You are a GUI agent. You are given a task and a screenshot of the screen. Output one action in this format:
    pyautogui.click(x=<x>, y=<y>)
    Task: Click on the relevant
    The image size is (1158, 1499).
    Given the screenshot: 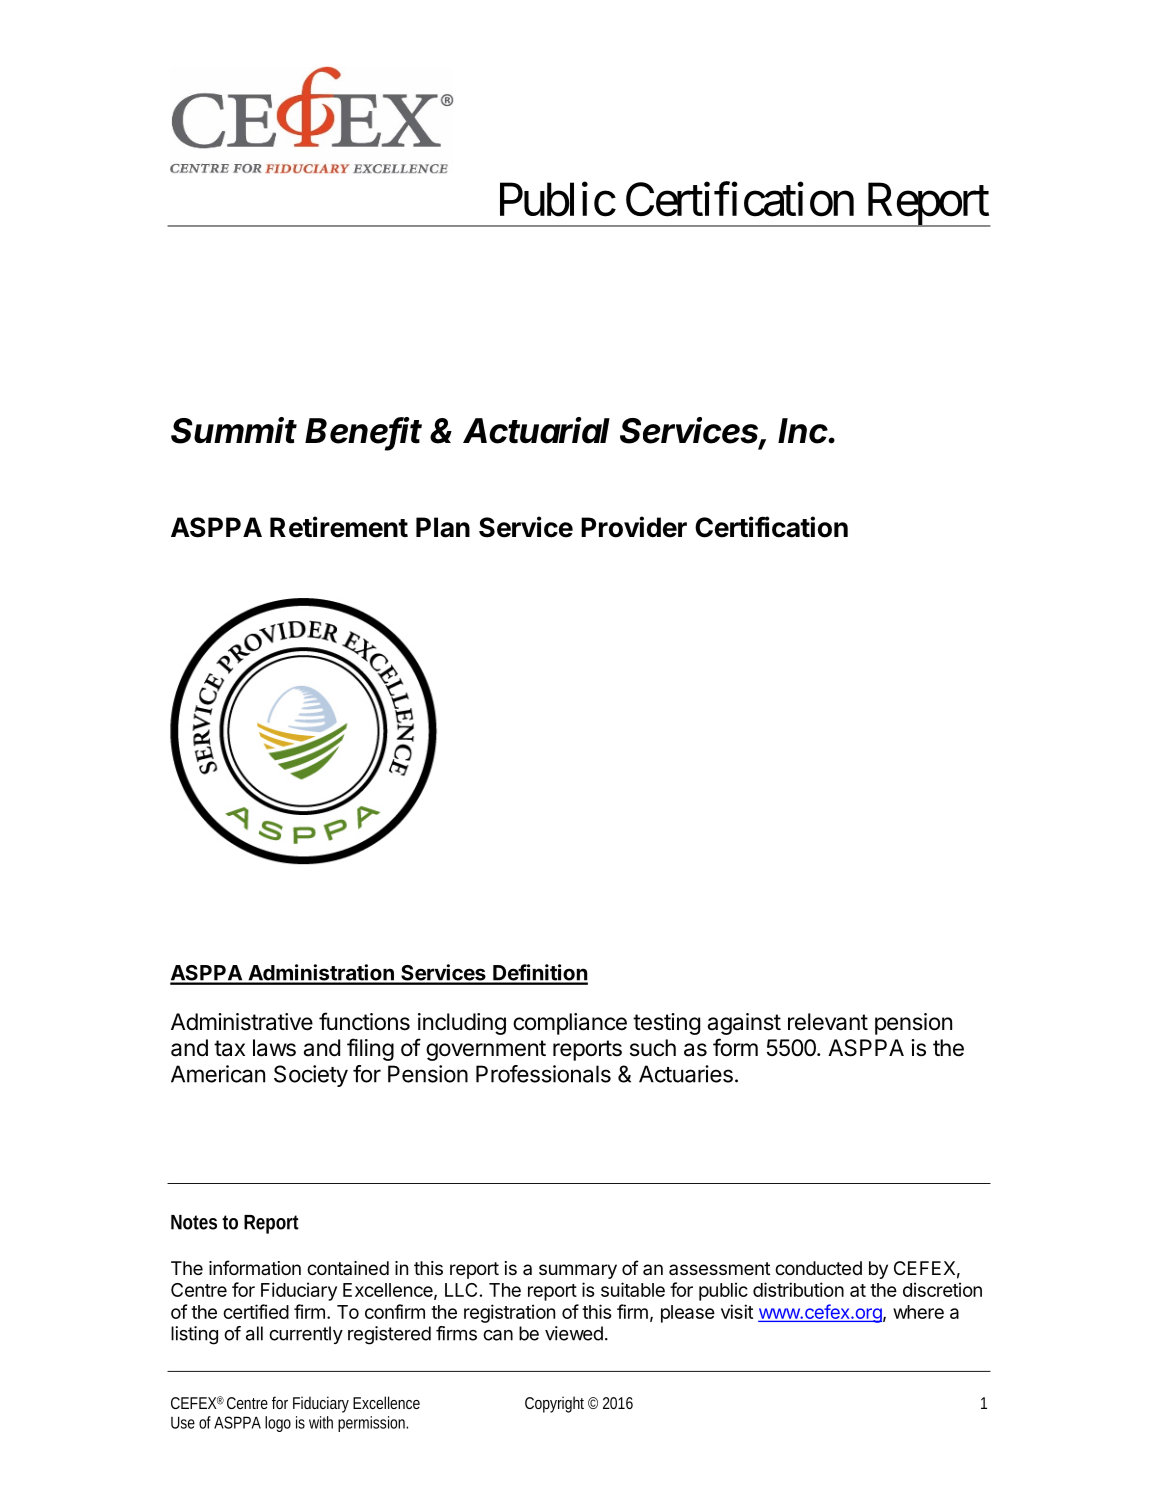 What is the action you would take?
    pyautogui.click(x=828, y=1022)
